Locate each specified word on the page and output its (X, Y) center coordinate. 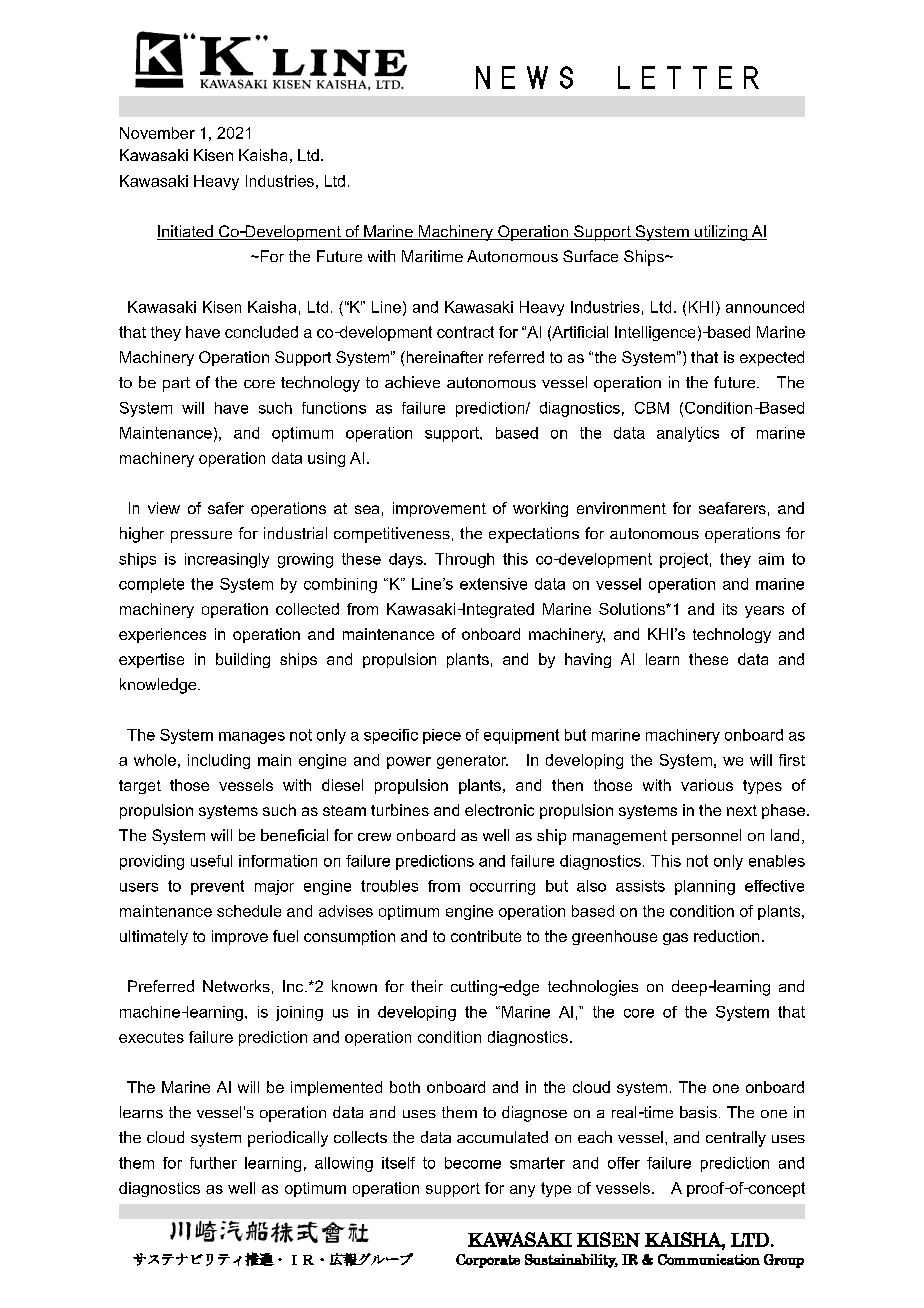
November (157, 133)
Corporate (488, 1261)
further (213, 1163)
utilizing (721, 233)
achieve (412, 382)
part (176, 384)
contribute (486, 936)
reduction (726, 936)
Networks (236, 986)
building (243, 660)
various (707, 785)
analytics (688, 434)
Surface (590, 256)
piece (442, 736)
